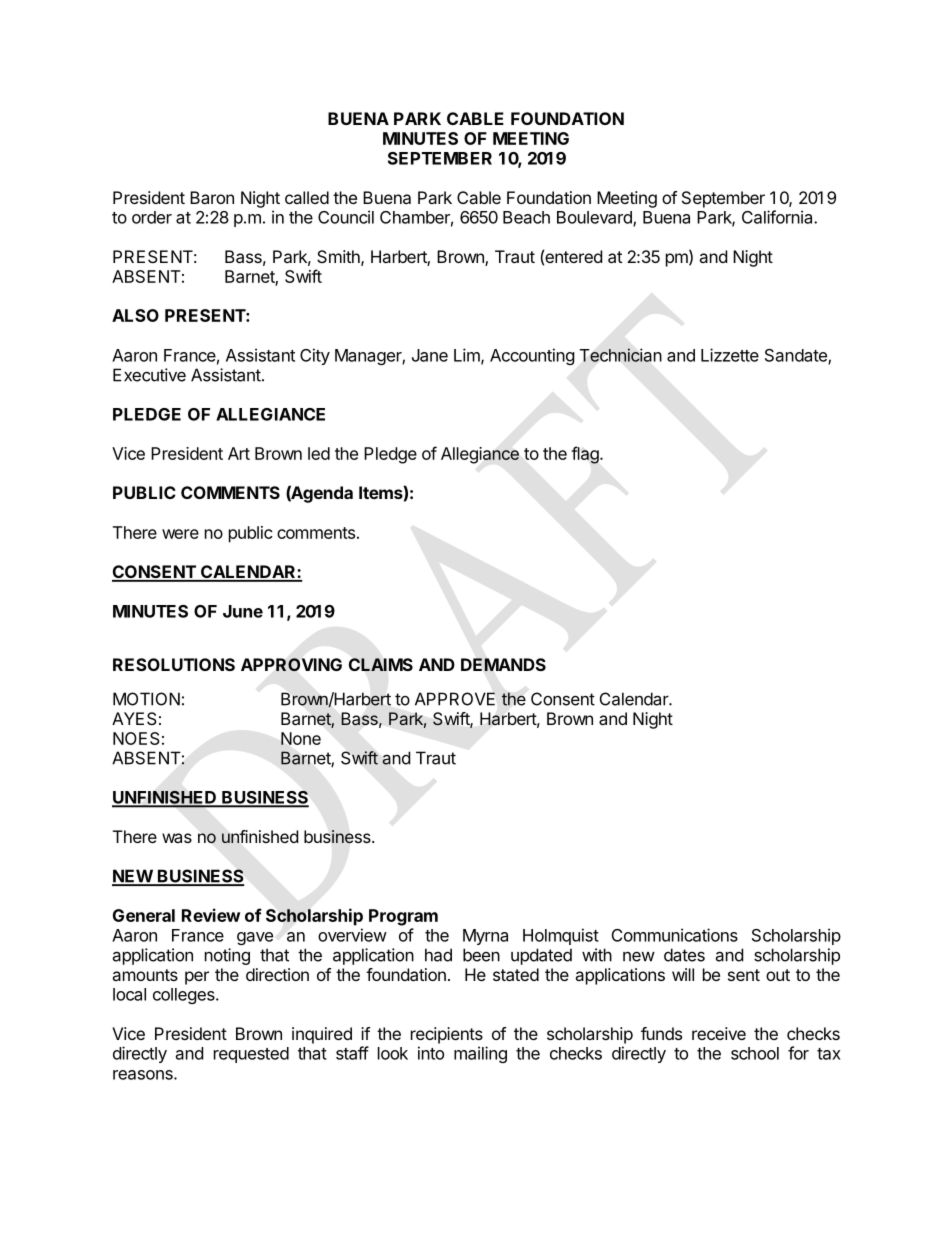 Image resolution: width=952 pixels, height=1233 pixels. What do you see at coordinates (455, 699) in the screenshot?
I see `APPROVE` at bounding box center [455, 699].
